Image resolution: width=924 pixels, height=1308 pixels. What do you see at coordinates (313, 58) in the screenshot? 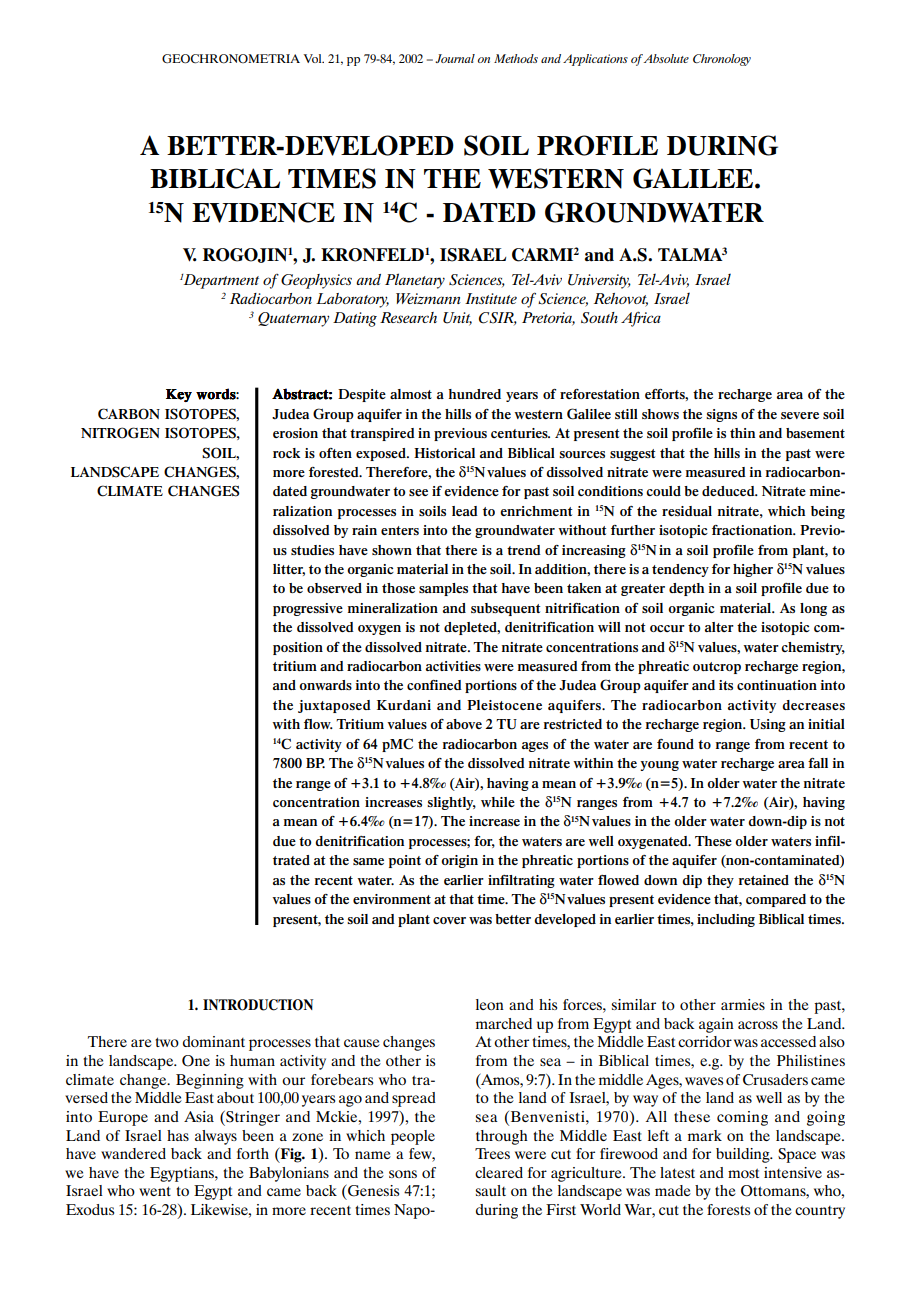
I see `Vol` at bounding box center [313, 58].
